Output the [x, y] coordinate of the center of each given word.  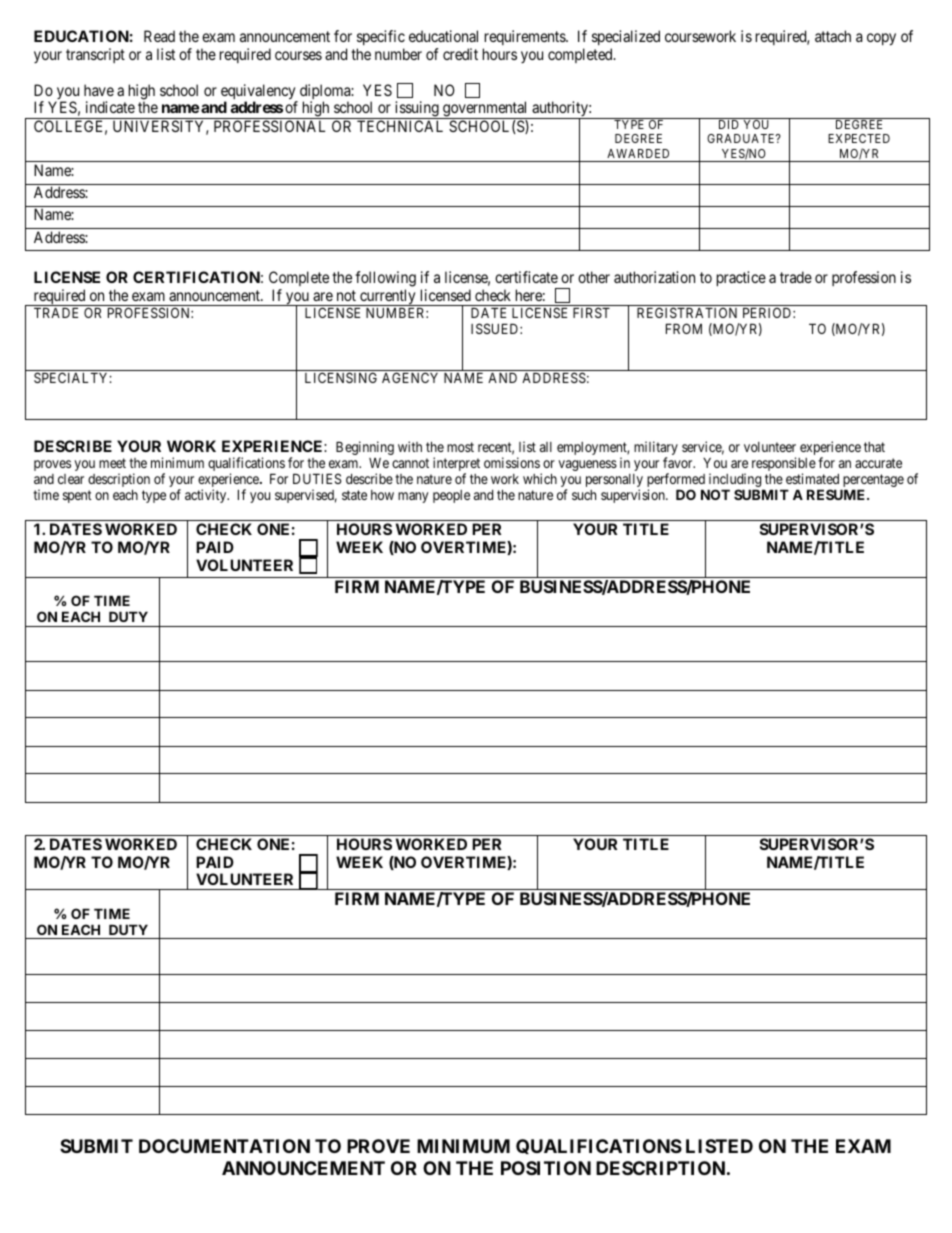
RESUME [837, 494]
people [451, 496]
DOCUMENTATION [224, 1146]
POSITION [546, 1168]
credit [460, 54]
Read [159, 36]
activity [207, 496]
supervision [634, 496]
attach [833, 36]
